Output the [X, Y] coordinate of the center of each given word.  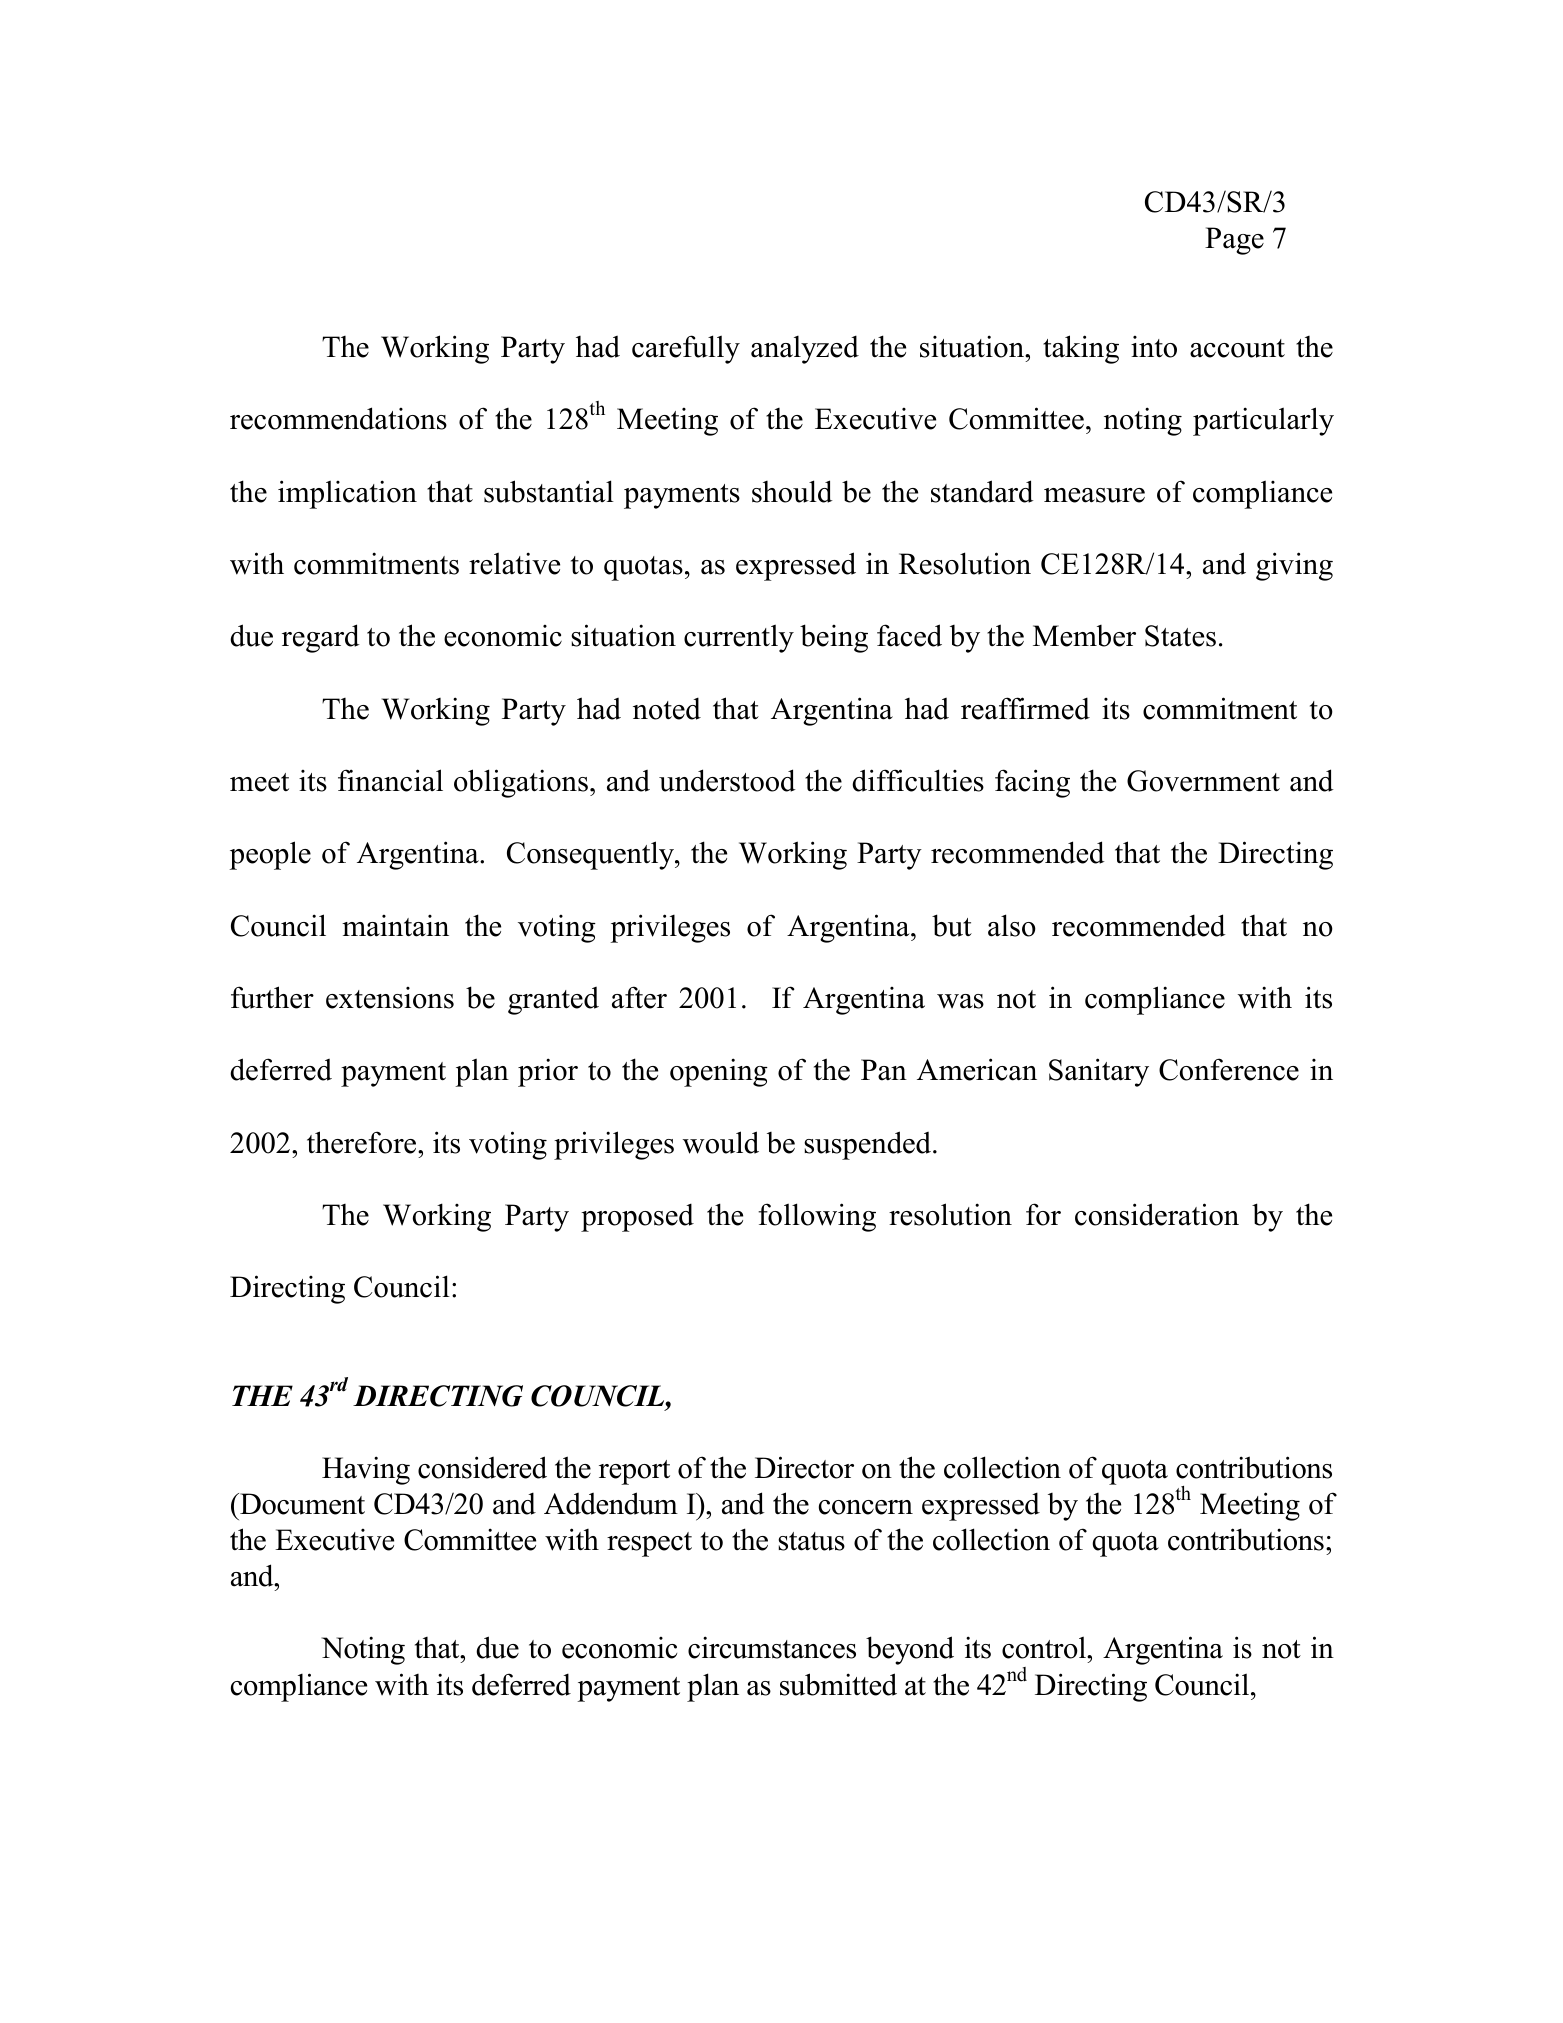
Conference [1229, 1069]
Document [301, 1504]
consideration [1157, 1214]
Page [1234, 241]
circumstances [772, 1647]
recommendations [338, 418]
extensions [390, 998]
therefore [363, 1142]
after [639, 997]
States [1180, 636]
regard [321, 638]
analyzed [805, 349]
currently [739, 638]
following [817, 1217]
